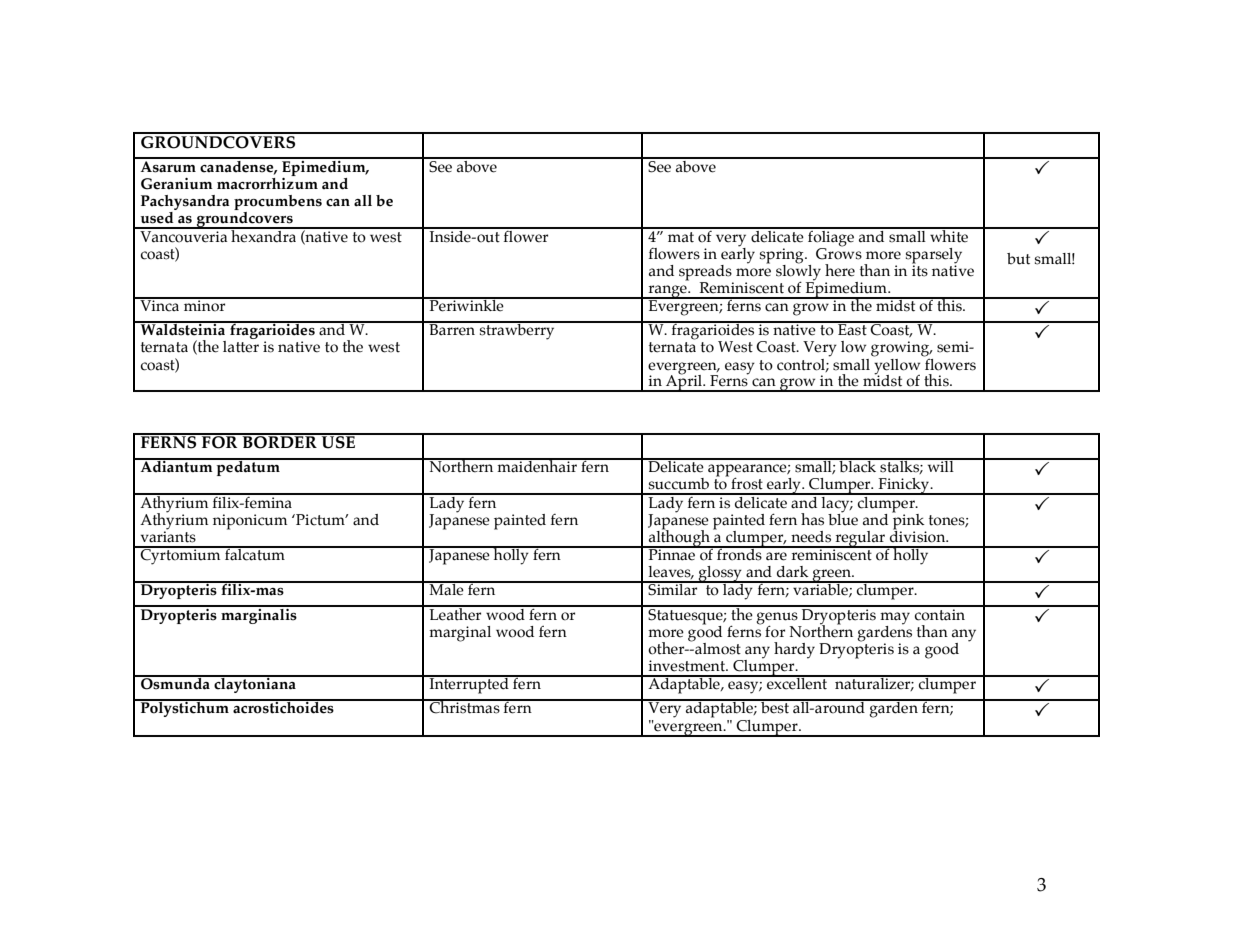 The image size is (1233, 952). Describe the element at coordinates (919, 535) in the page. I see `division` at that location.
